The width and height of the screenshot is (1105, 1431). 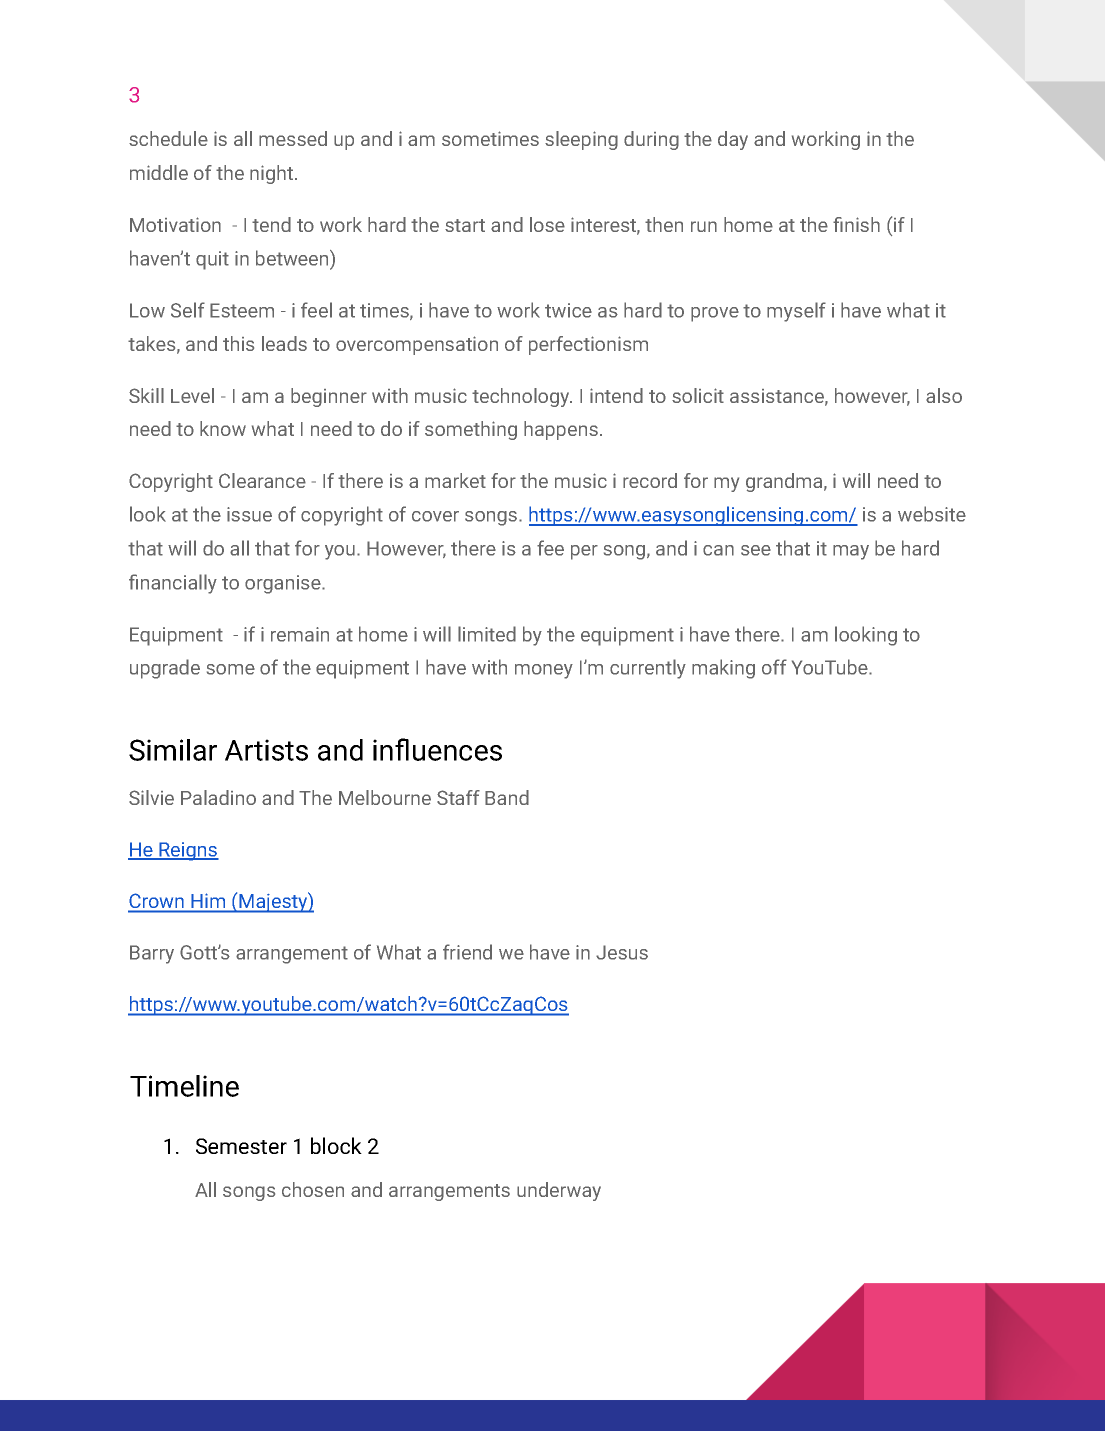 What do you see at coordinates (622, 952) in the screenshot?
I see `Jesus` at bounding box center [622, 952].
